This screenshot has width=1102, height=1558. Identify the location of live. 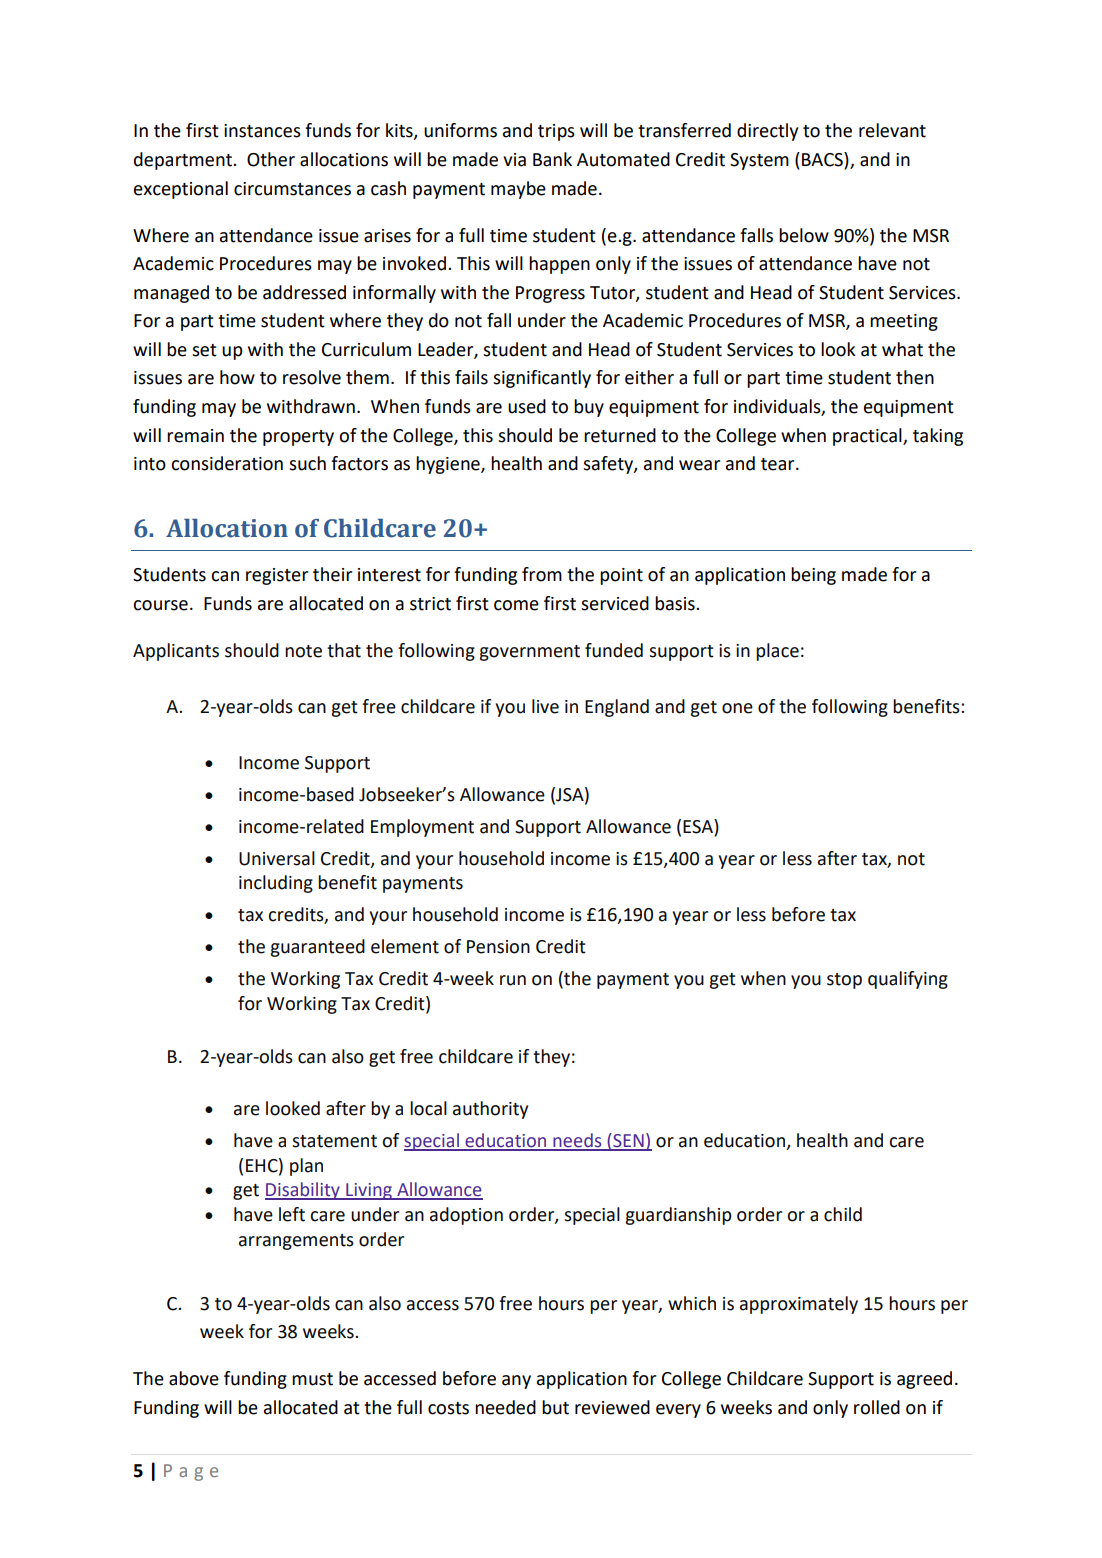
(545, 706).
